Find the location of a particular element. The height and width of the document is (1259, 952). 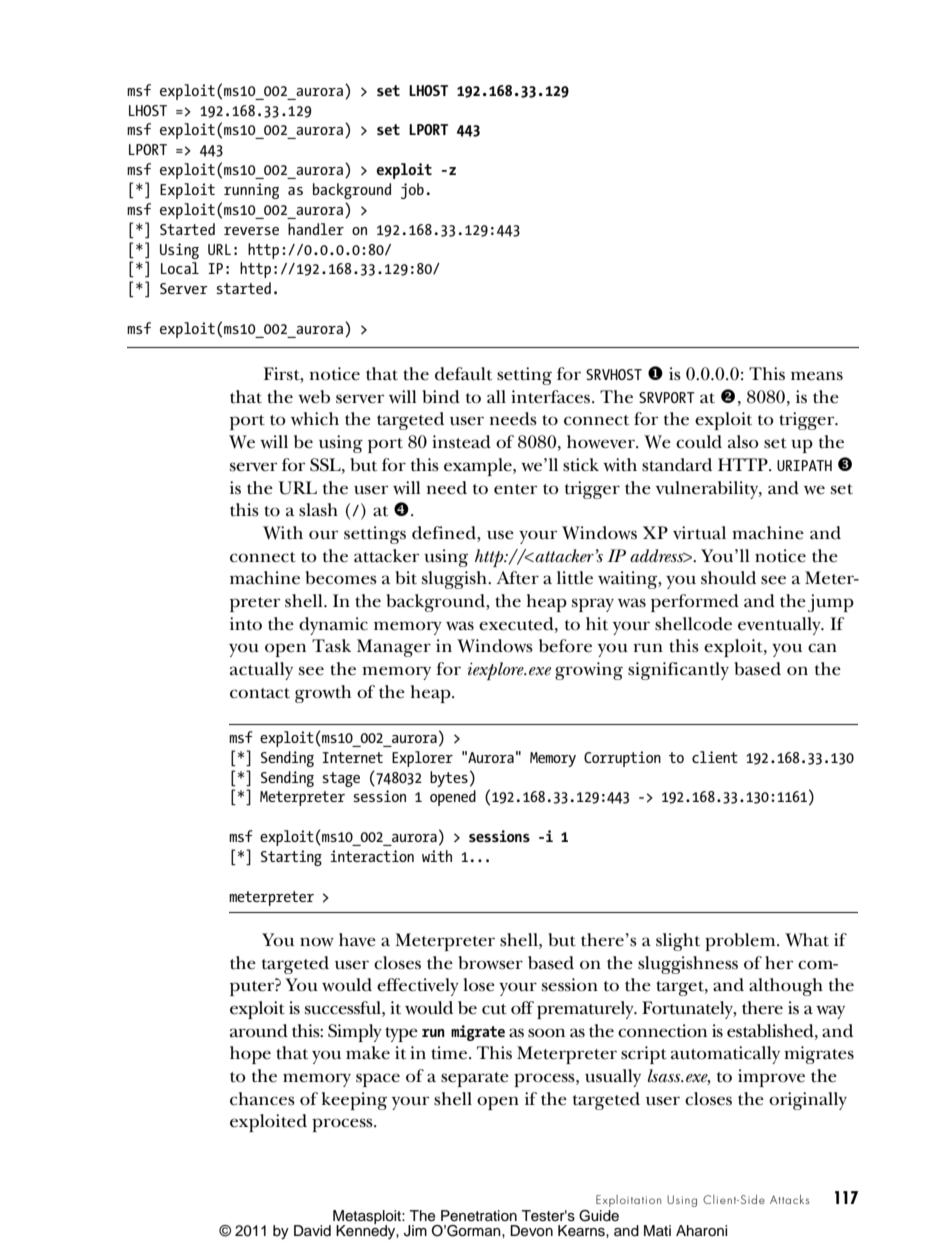

job is located at coordinates (412, 191).
